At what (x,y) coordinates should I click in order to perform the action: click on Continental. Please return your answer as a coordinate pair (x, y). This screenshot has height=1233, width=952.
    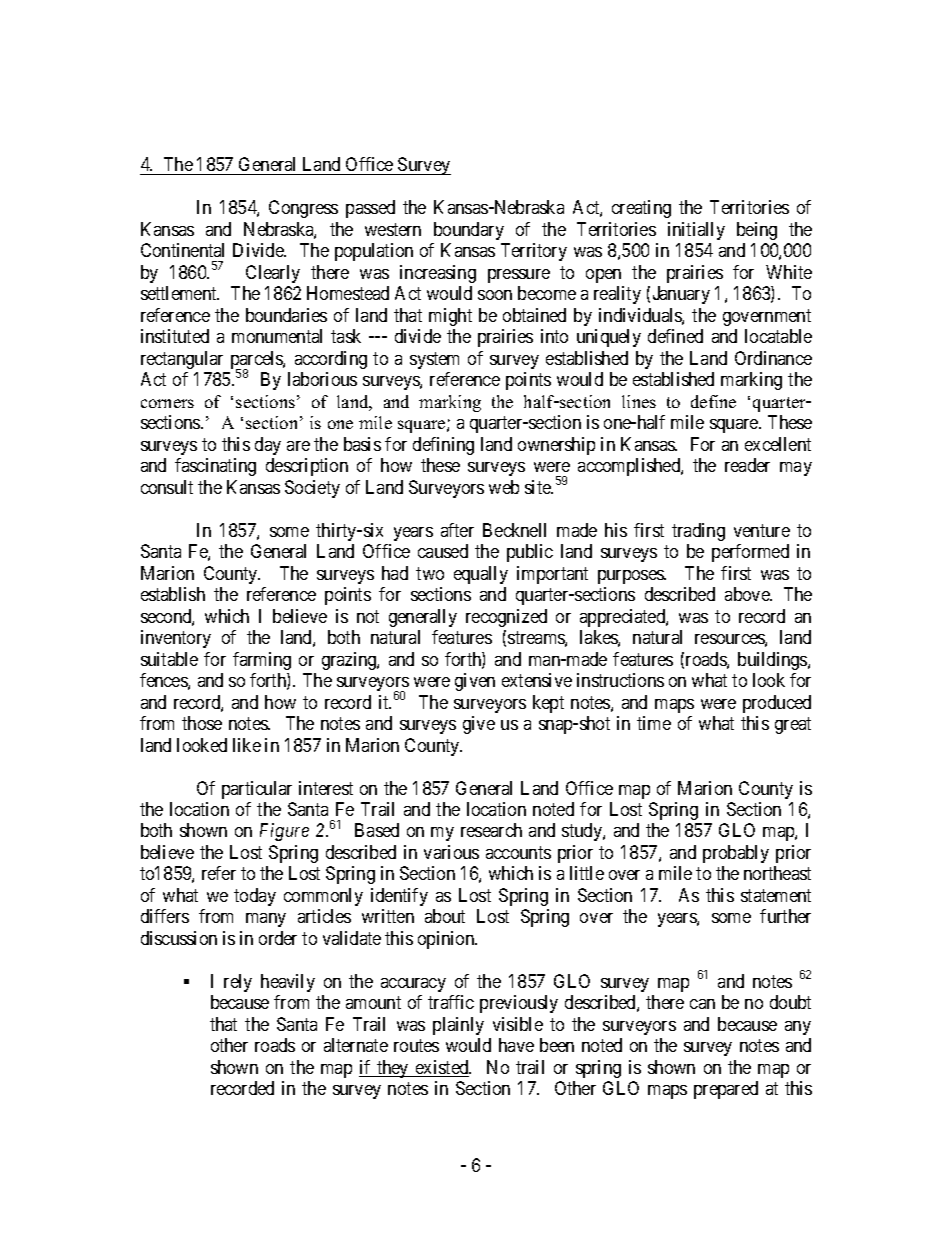
    Looking at the image, I should click on (182, 250).
